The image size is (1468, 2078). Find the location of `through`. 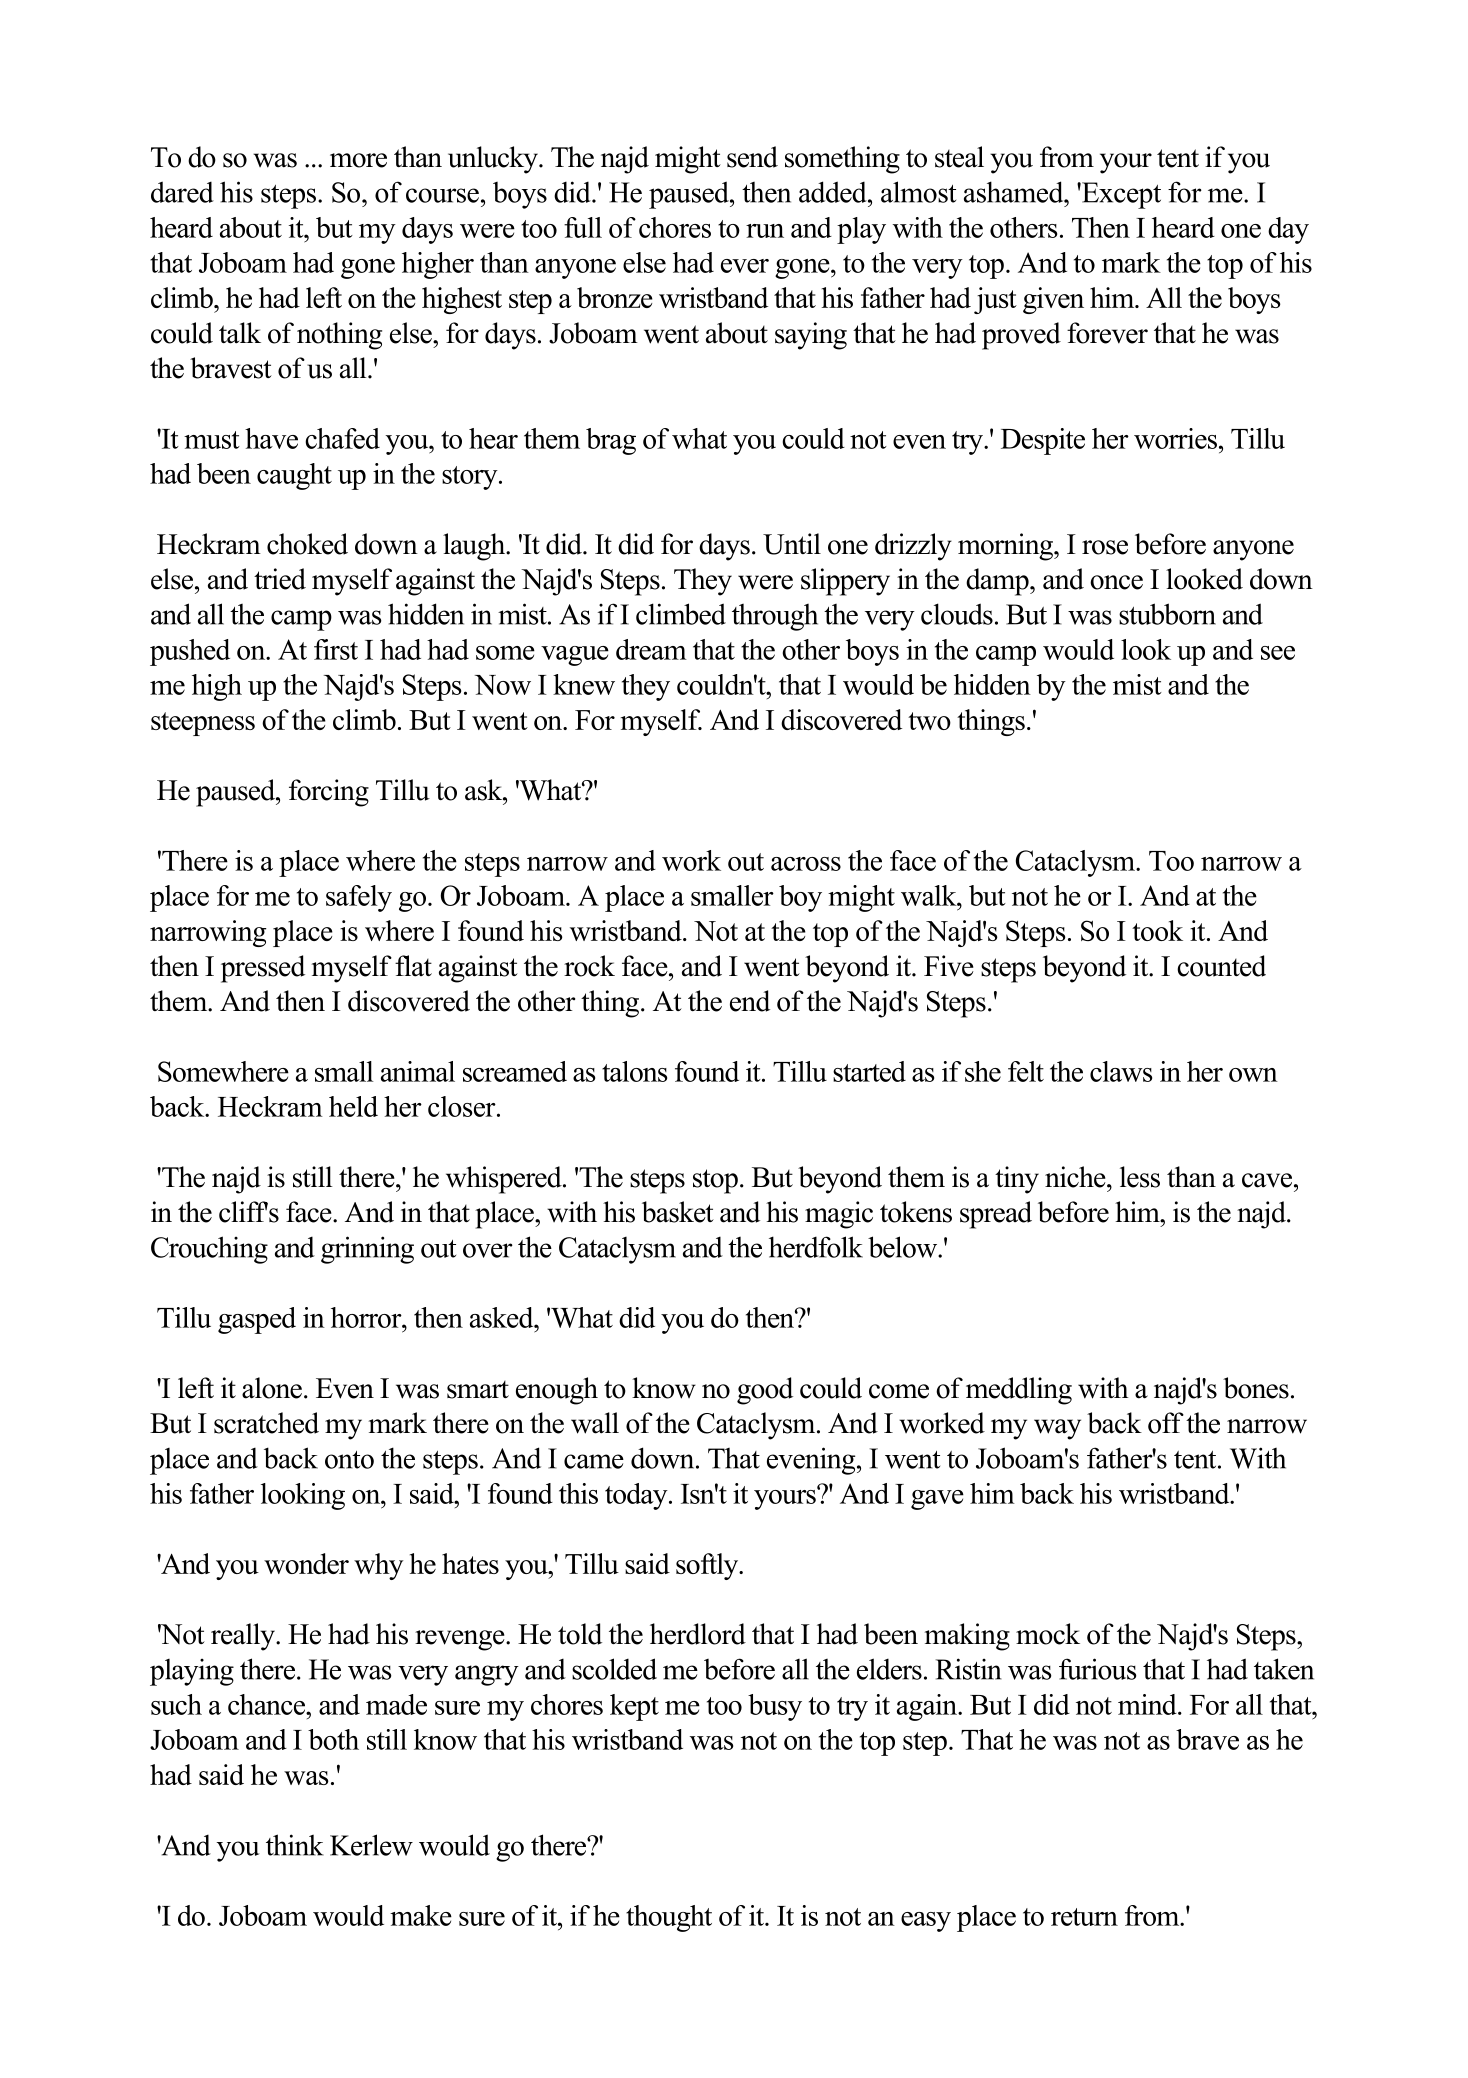

through is located at coordinates (775, 617).
